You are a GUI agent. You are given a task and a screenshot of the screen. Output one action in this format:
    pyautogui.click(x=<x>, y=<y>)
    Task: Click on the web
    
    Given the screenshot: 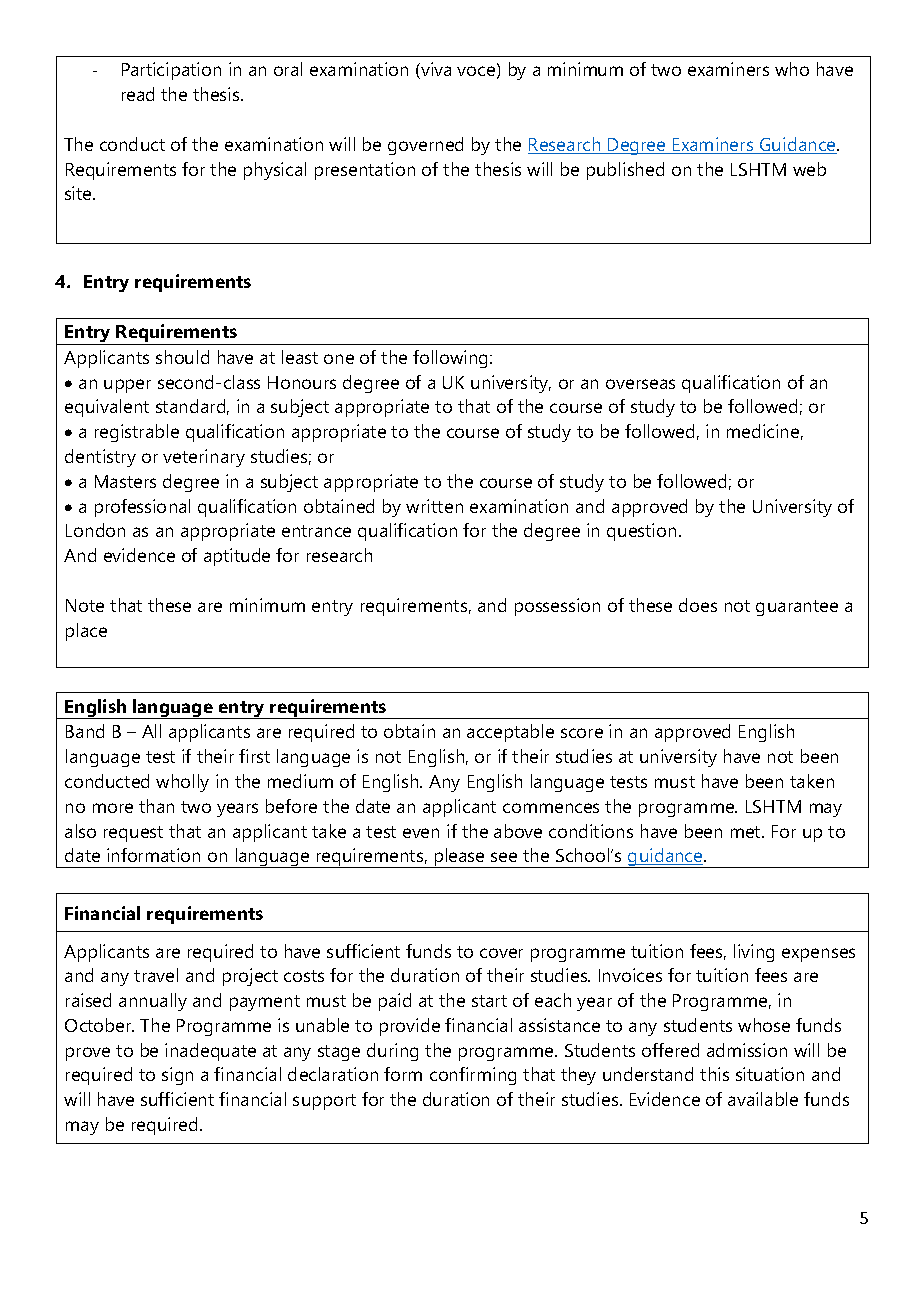 What is the action you would take?
    pyautogui.click(x=809, y=169)
